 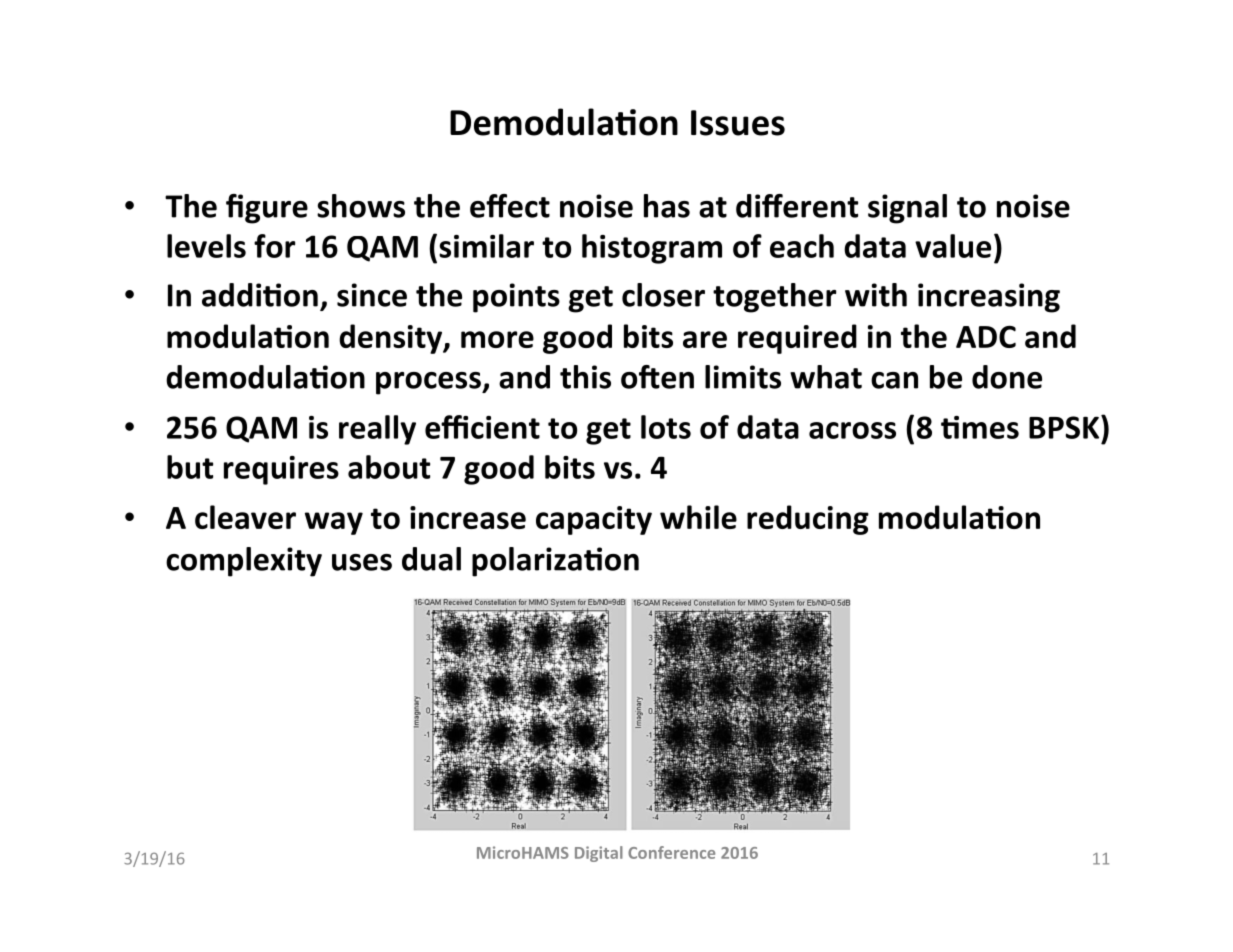 What do you see at coordinates (594, 520) in the document?
I see `capacity` at bounding box center [594, 520].
